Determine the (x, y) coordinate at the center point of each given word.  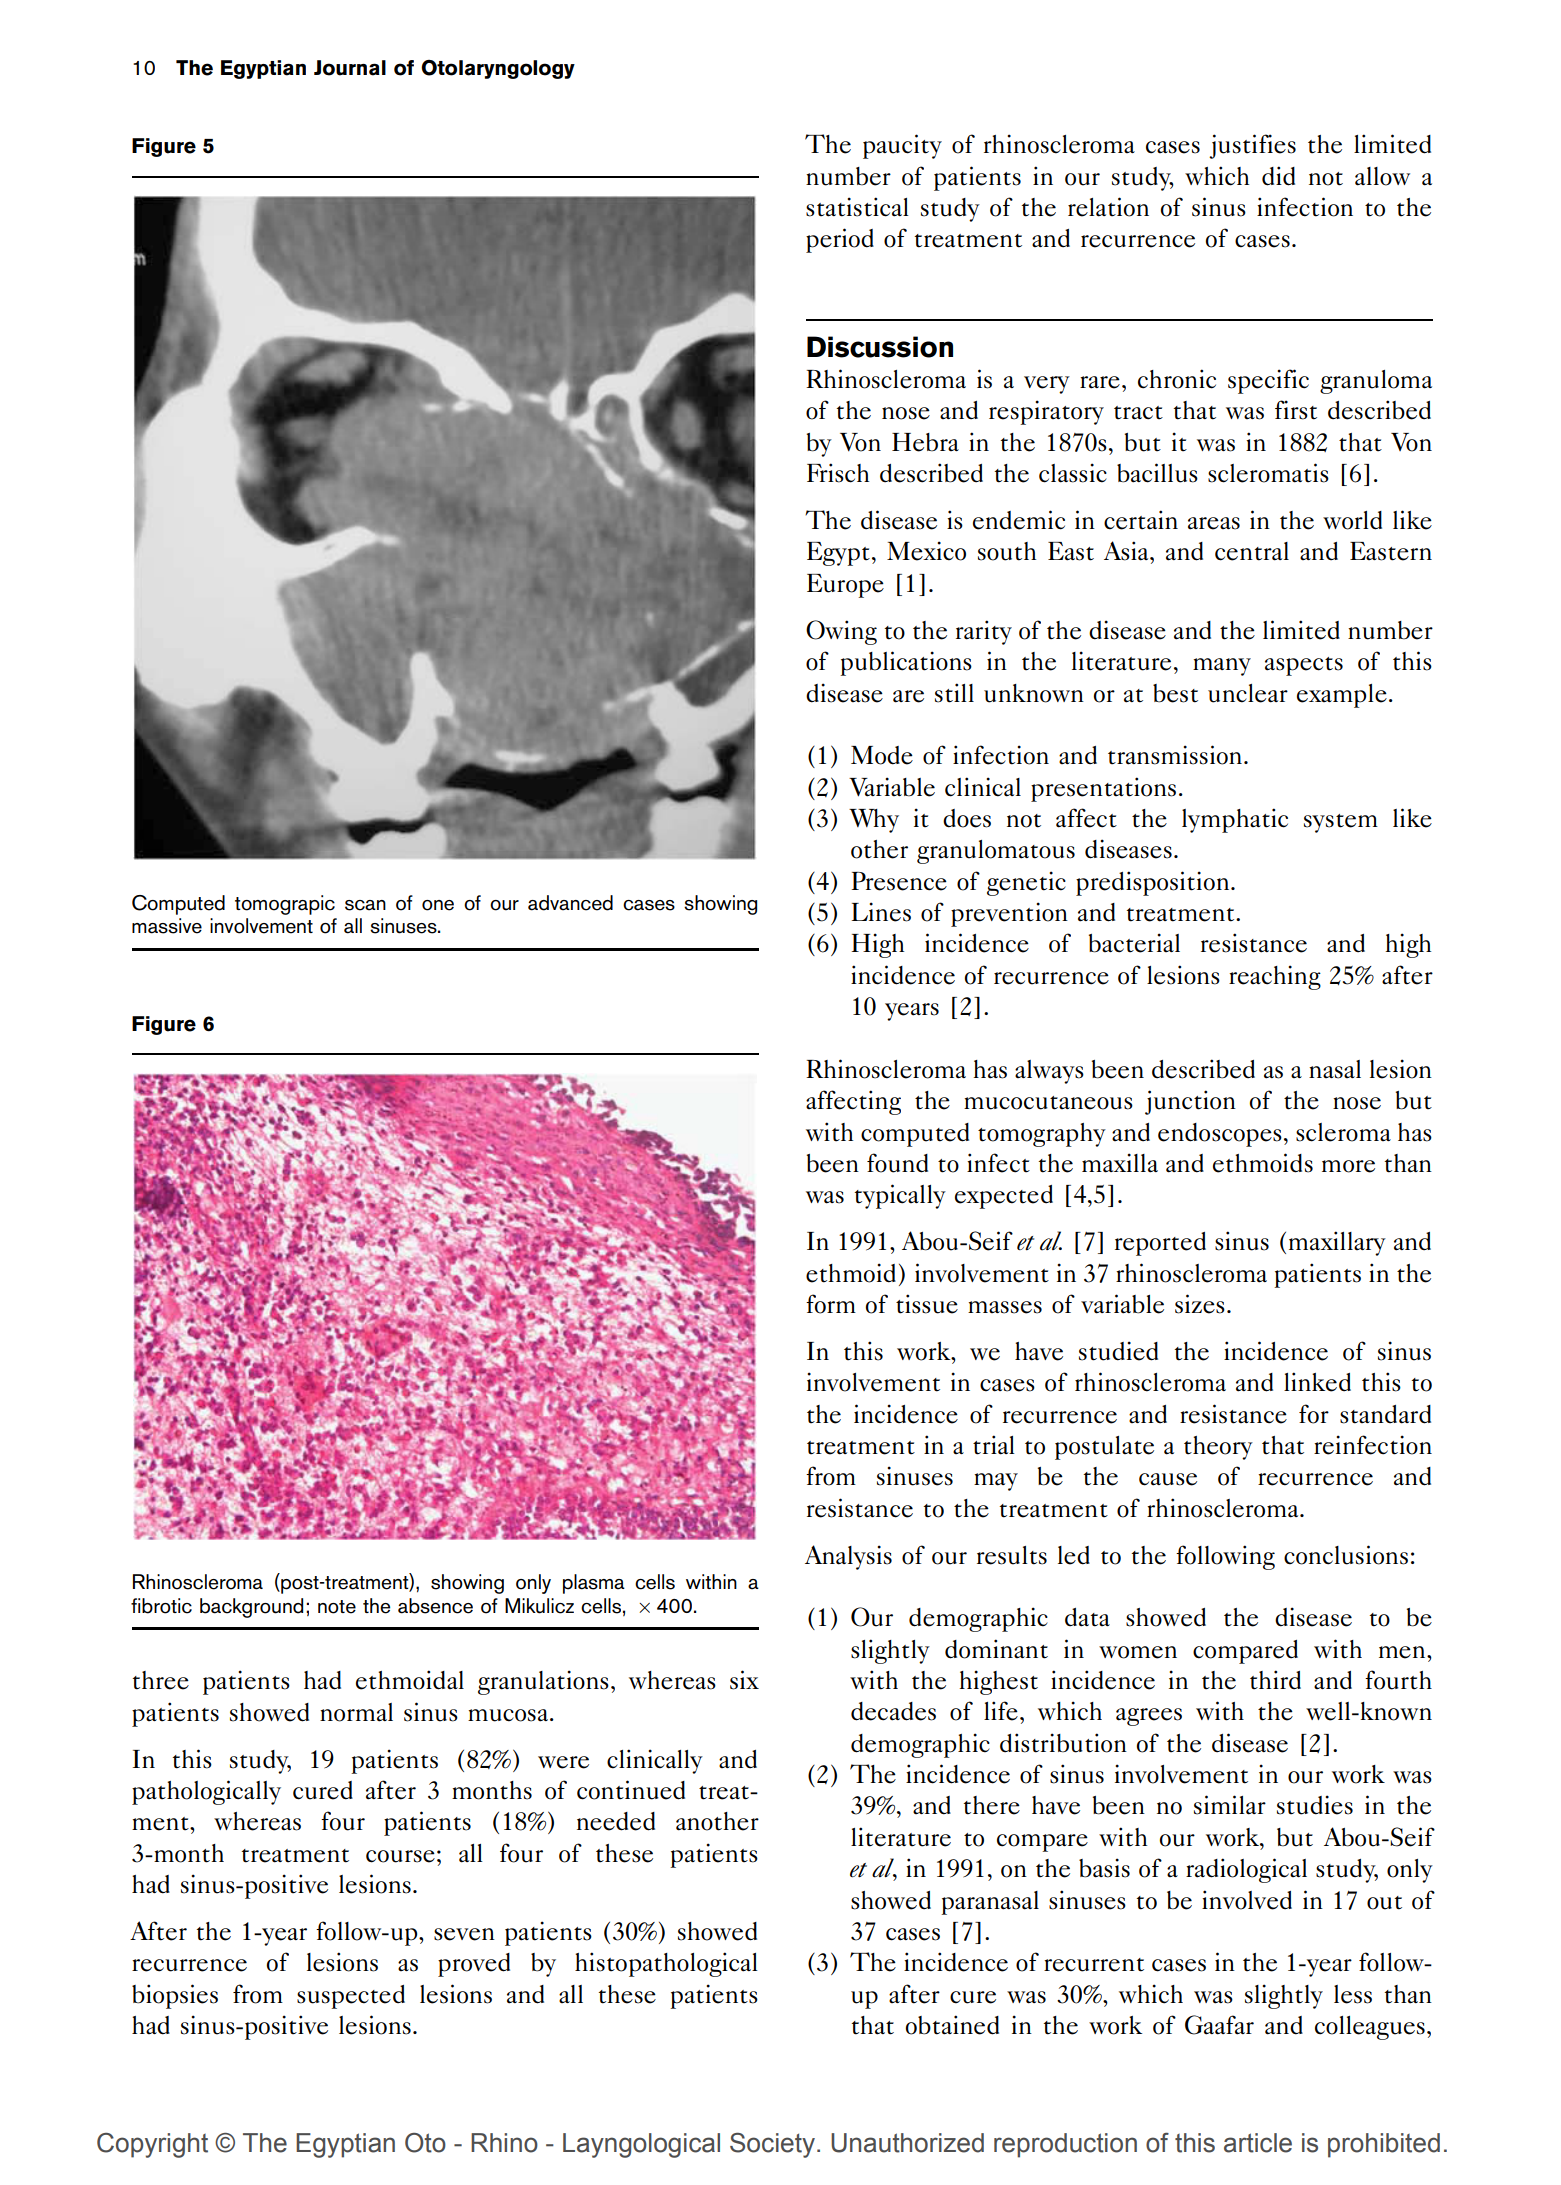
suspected (351, 1997)
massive (167, 926)
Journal (350, 68)
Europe (845, 586)
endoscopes (1220, 1135)
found (897, 1163)
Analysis (848, 1557)
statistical (857, 207)
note (337, 1607)
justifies (1252, 146)
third (1275, 1680)
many (1222, 667)
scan (365, 905)
